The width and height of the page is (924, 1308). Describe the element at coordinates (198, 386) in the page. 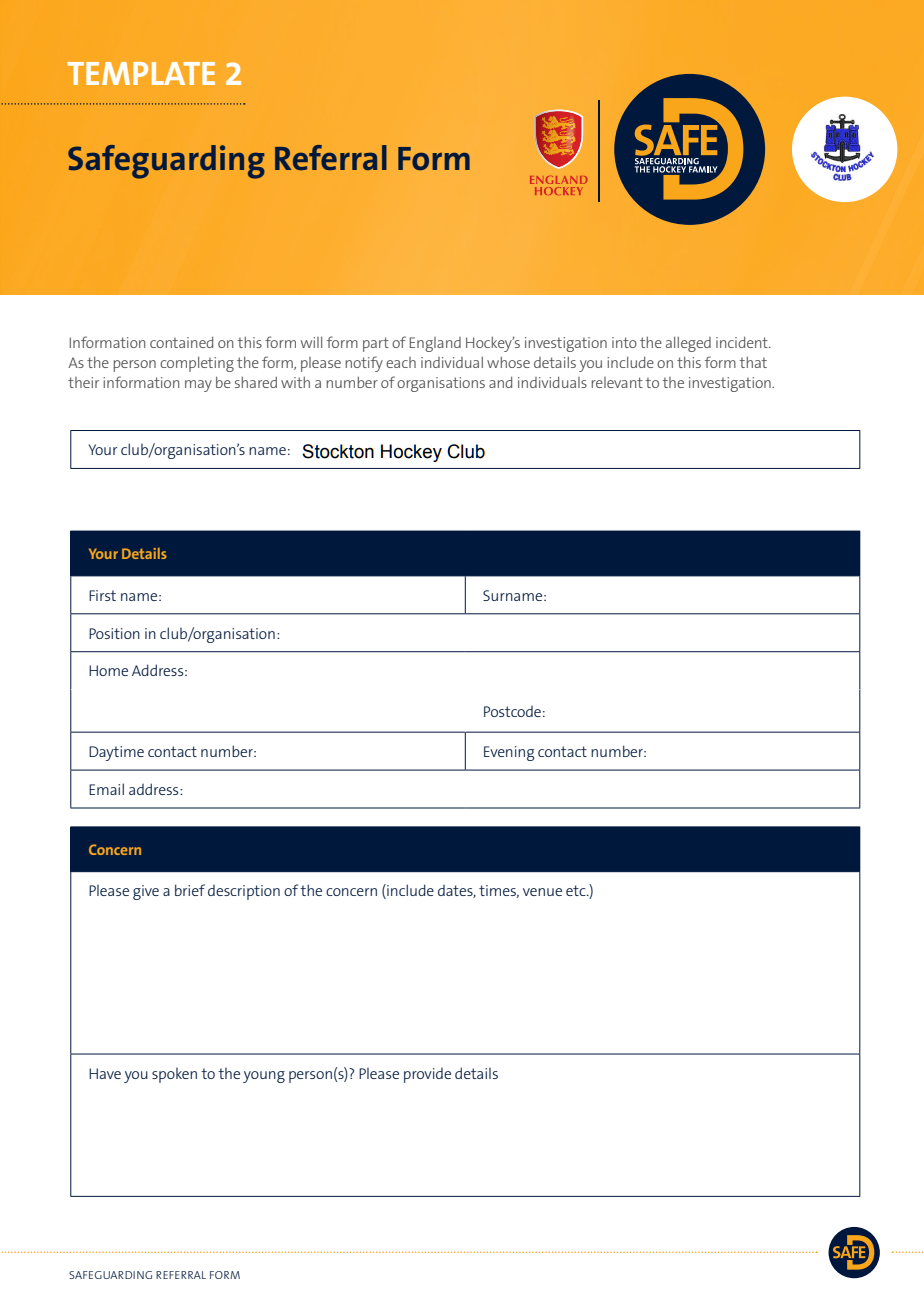

I see `may` at that location.
